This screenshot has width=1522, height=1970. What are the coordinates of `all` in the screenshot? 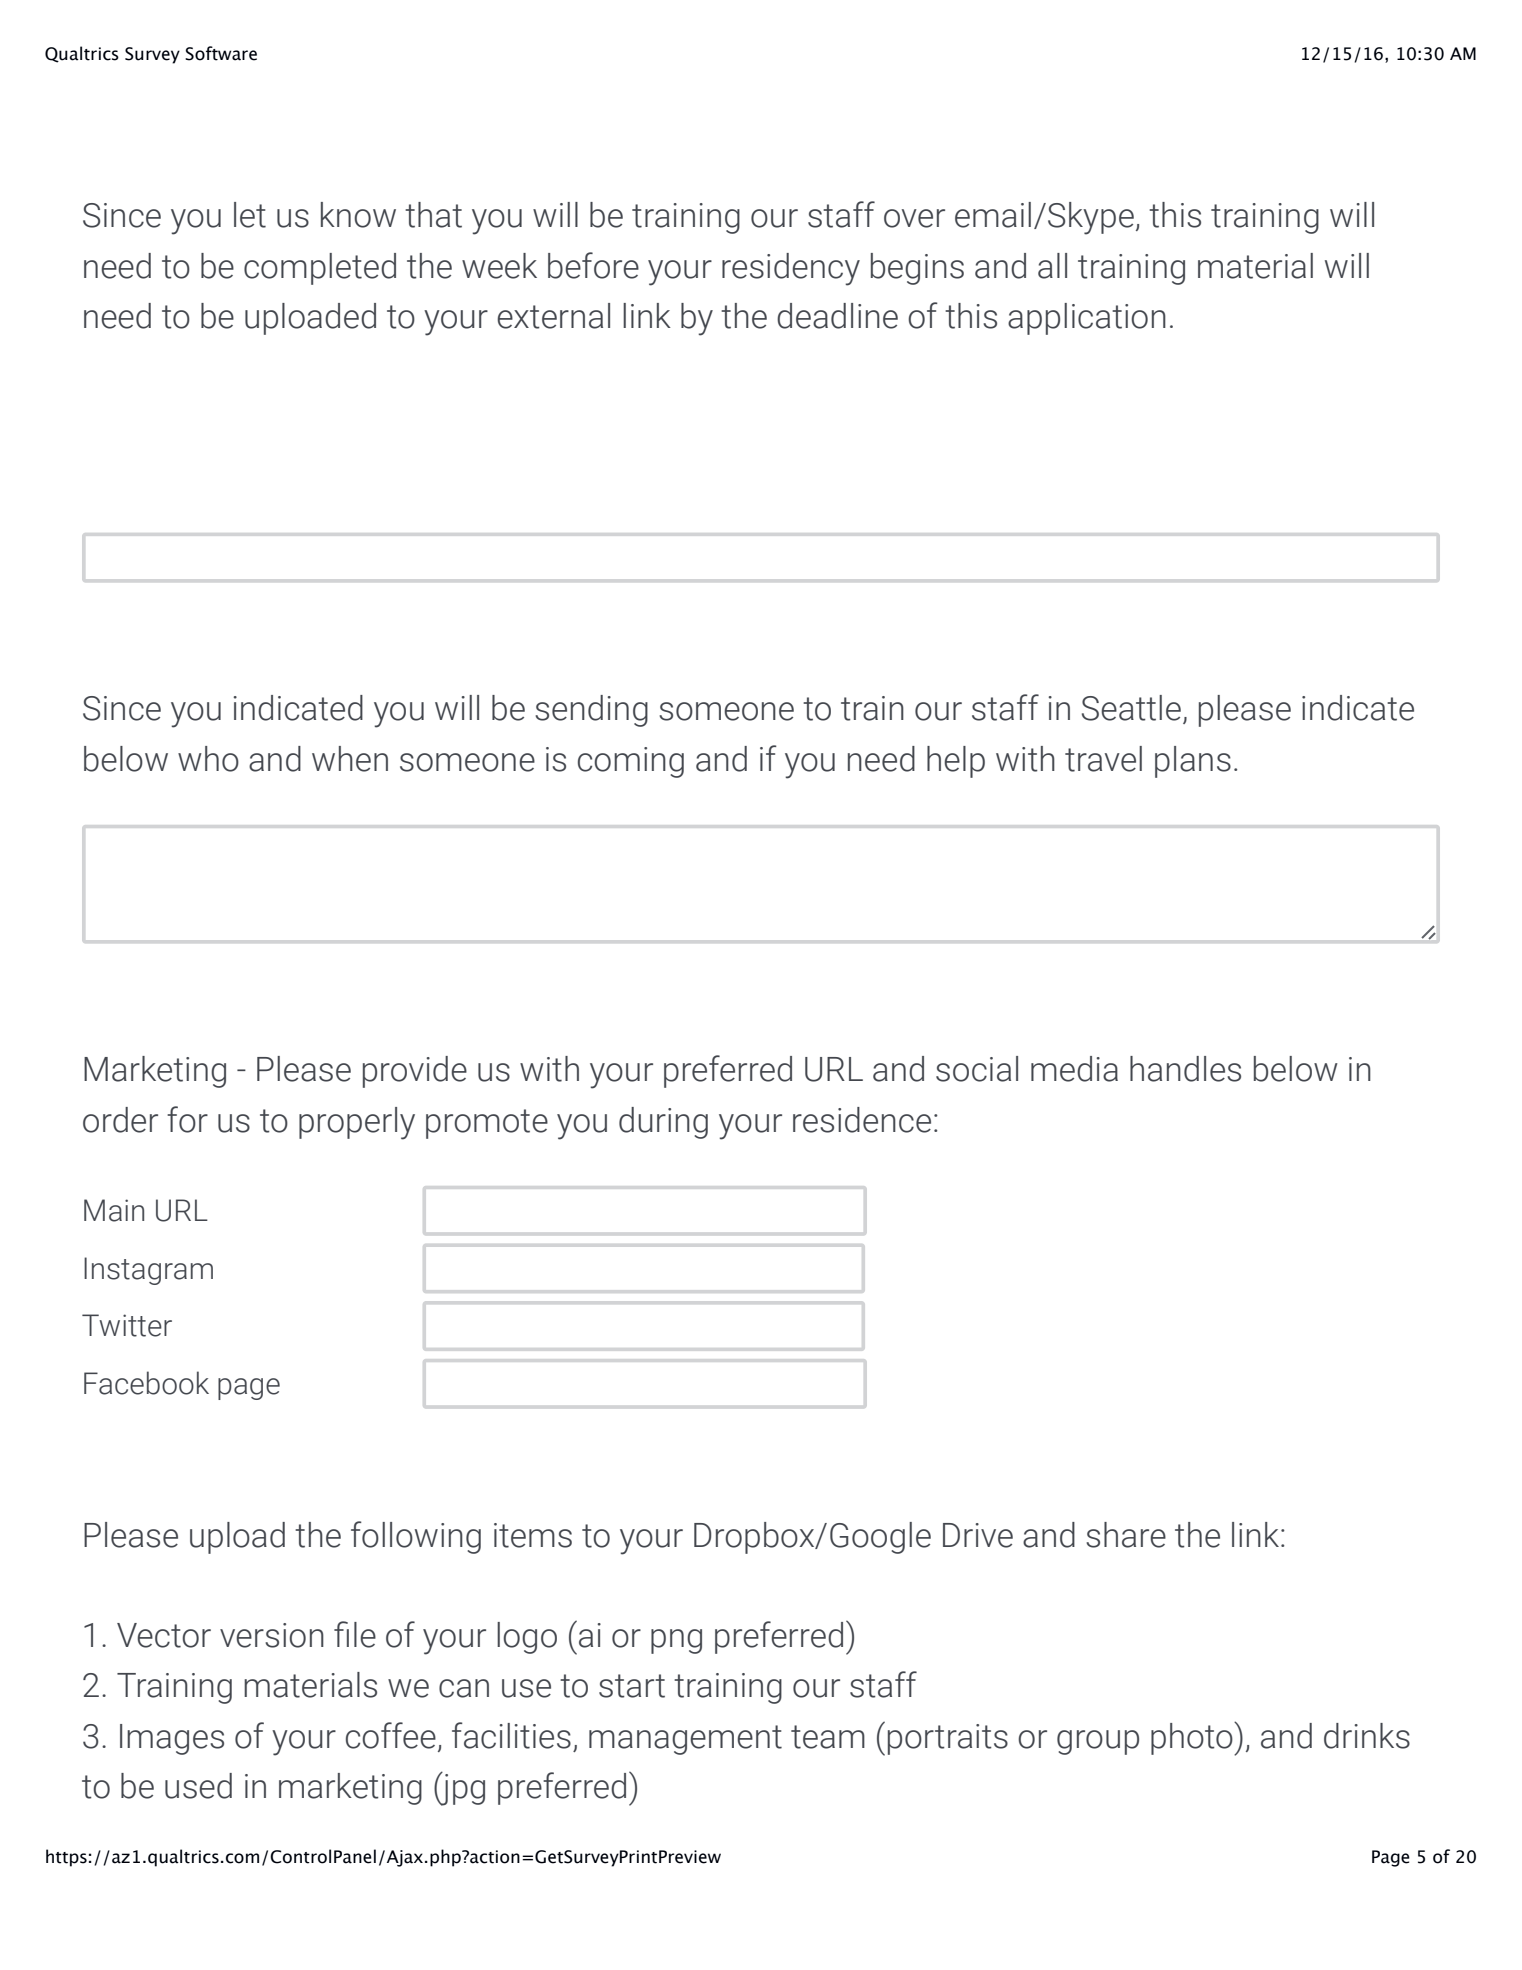 It's located at (1052, 266).
